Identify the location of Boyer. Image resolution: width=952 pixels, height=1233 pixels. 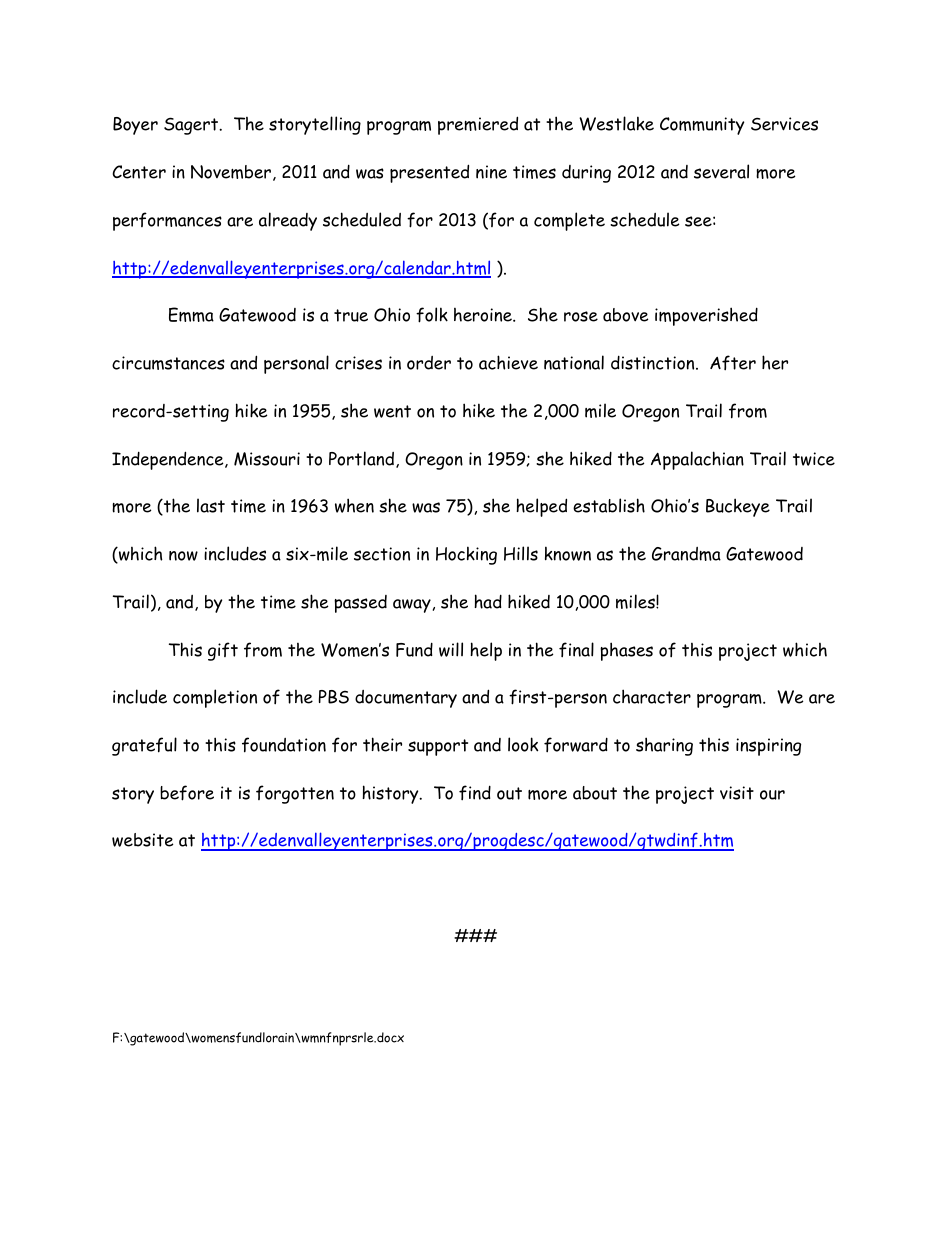
(135, 126).
